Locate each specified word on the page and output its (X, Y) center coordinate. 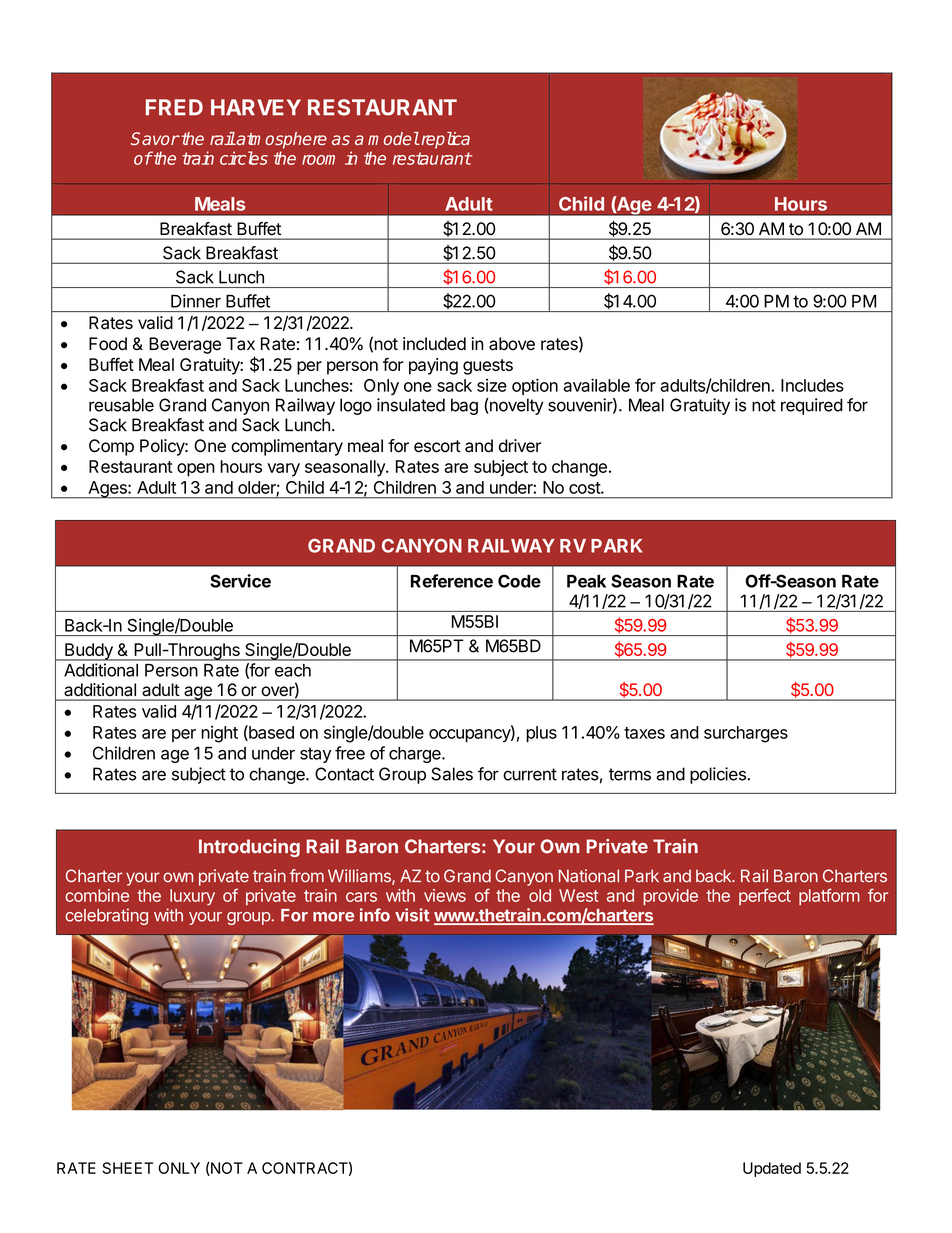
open (196, 470)
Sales (452, 774)
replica (444, 140)
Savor (155, 138)
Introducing (249, 848)
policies (719, 775)
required (812, 406)
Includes (812, 385)
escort (437, 446)
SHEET (127, 1168)
